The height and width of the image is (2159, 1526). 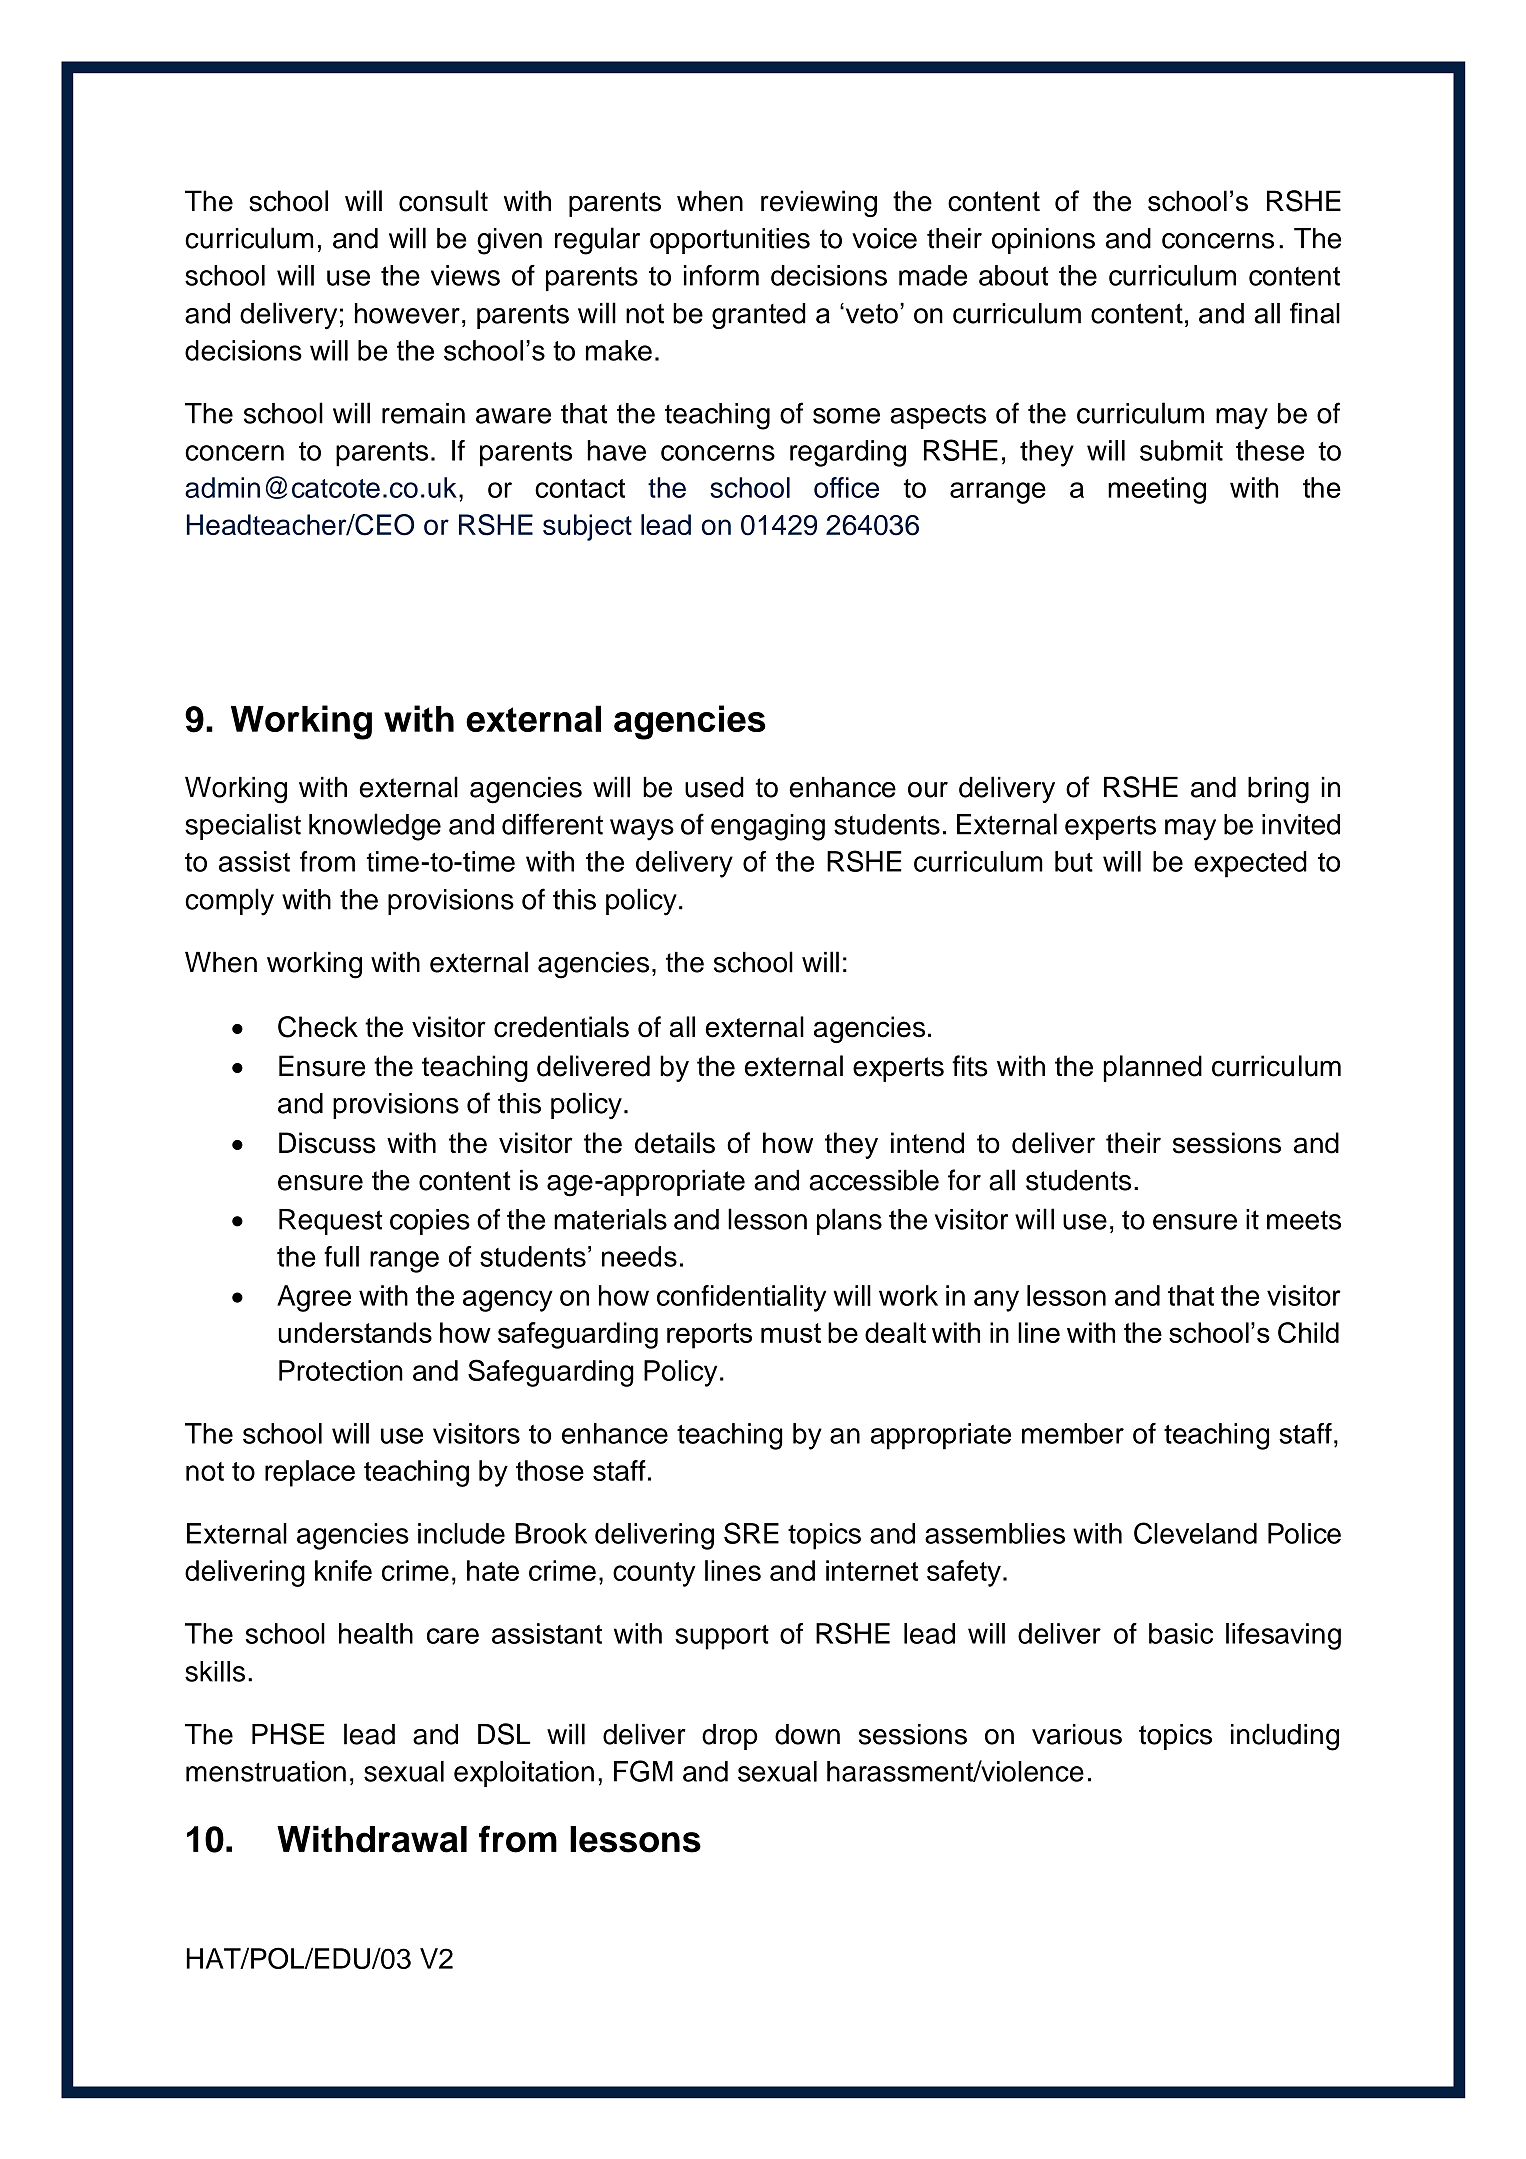 What do you see at coordinates (310, 1473) in the image?
I see `replace` at bounding box center [310, 1473].
